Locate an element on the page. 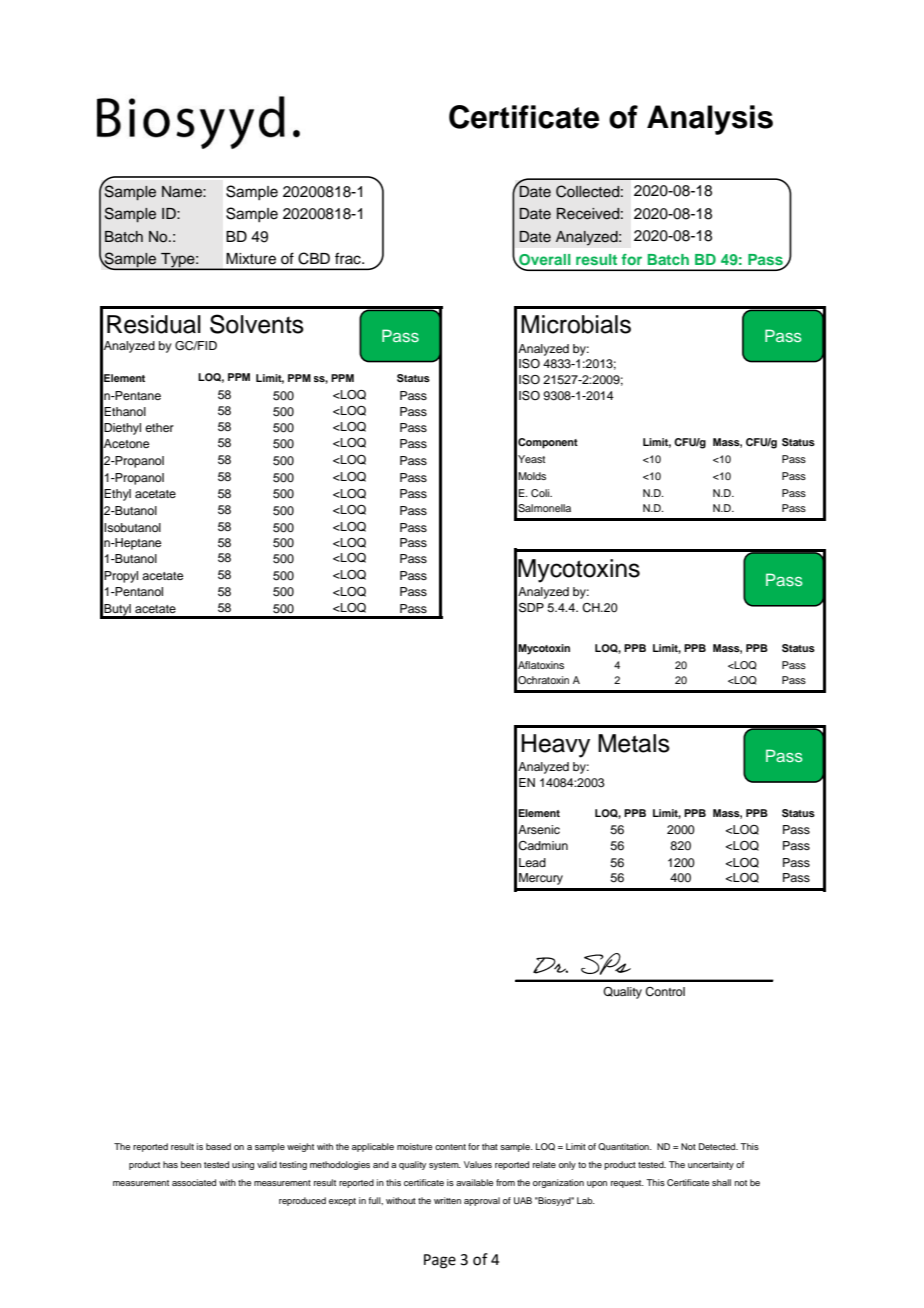 This image has width=924, height=1308. SDP is located at coordinates (531, 608).
